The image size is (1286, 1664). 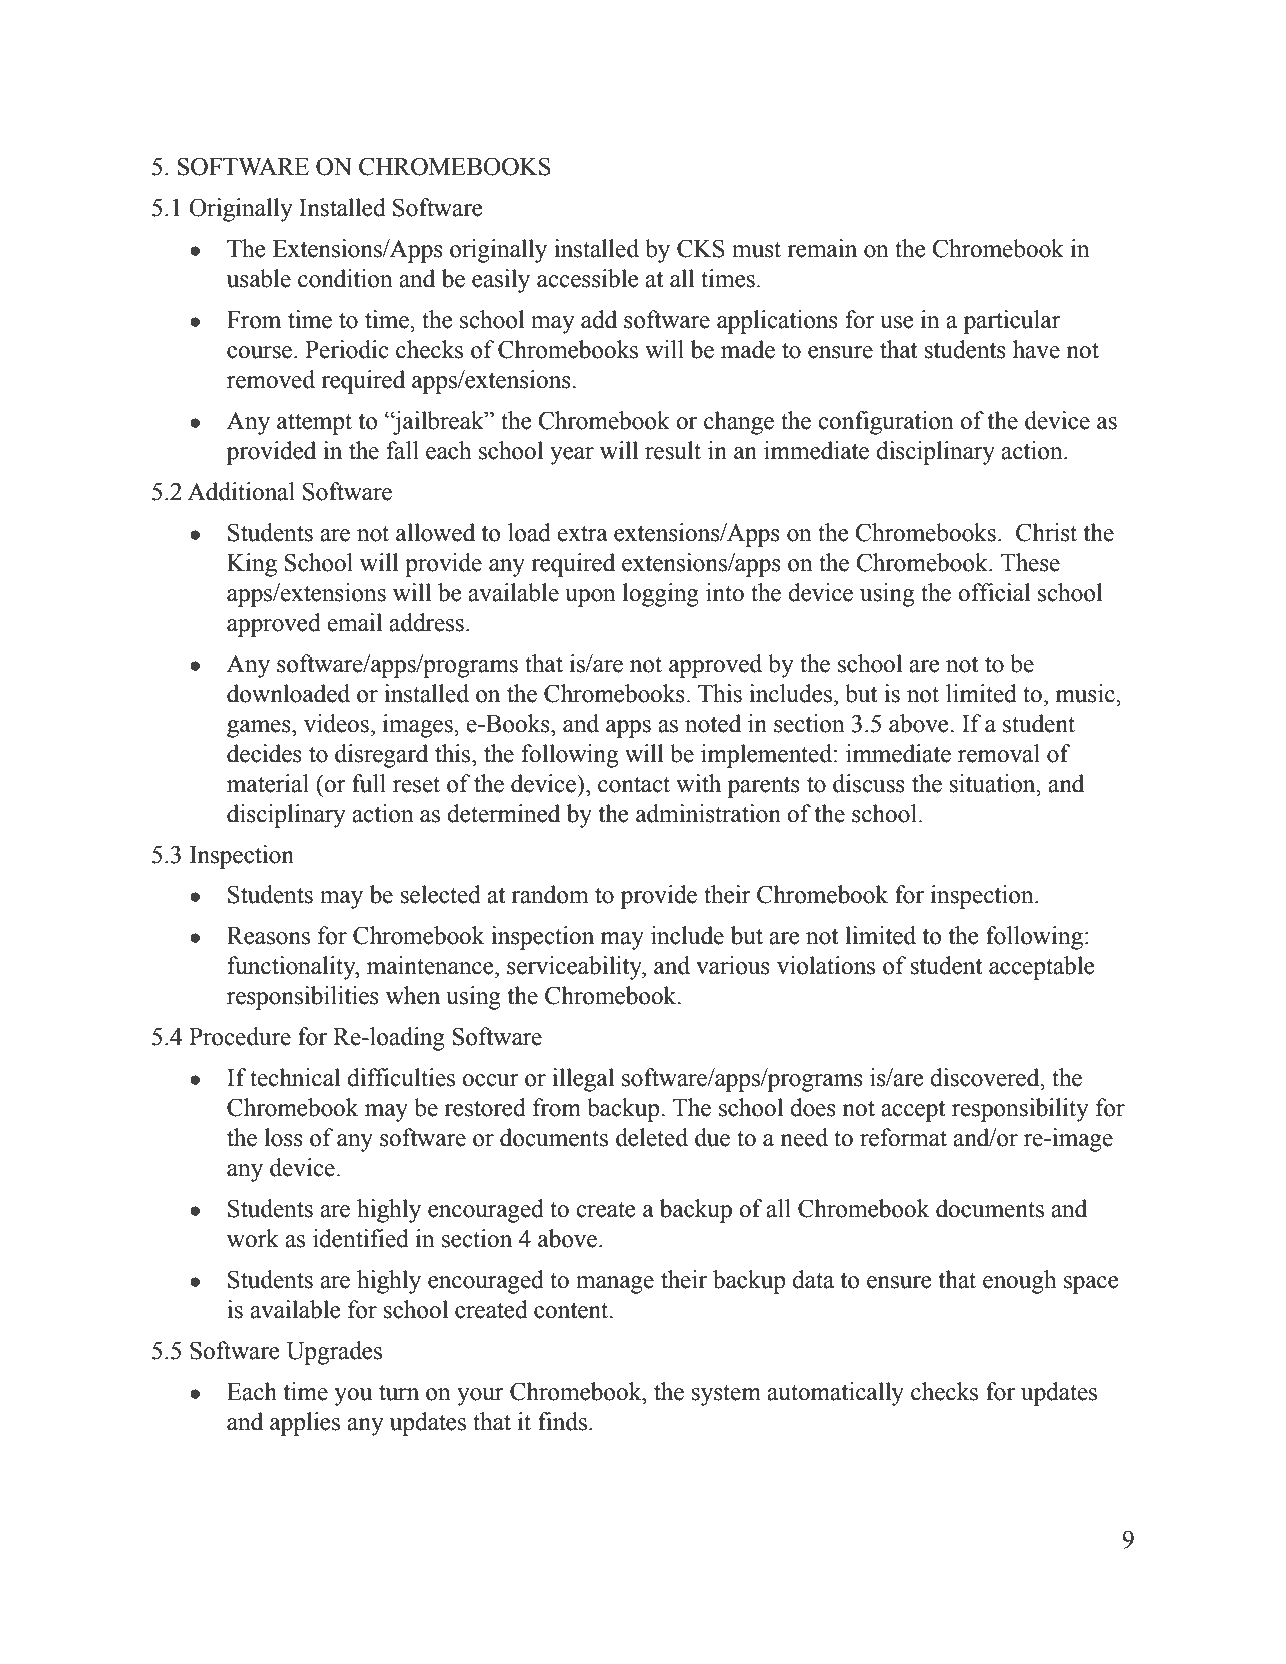 What do you see at coordinates (826, 965) in the page?
I see `violations` at bounding box center [826, 965].
